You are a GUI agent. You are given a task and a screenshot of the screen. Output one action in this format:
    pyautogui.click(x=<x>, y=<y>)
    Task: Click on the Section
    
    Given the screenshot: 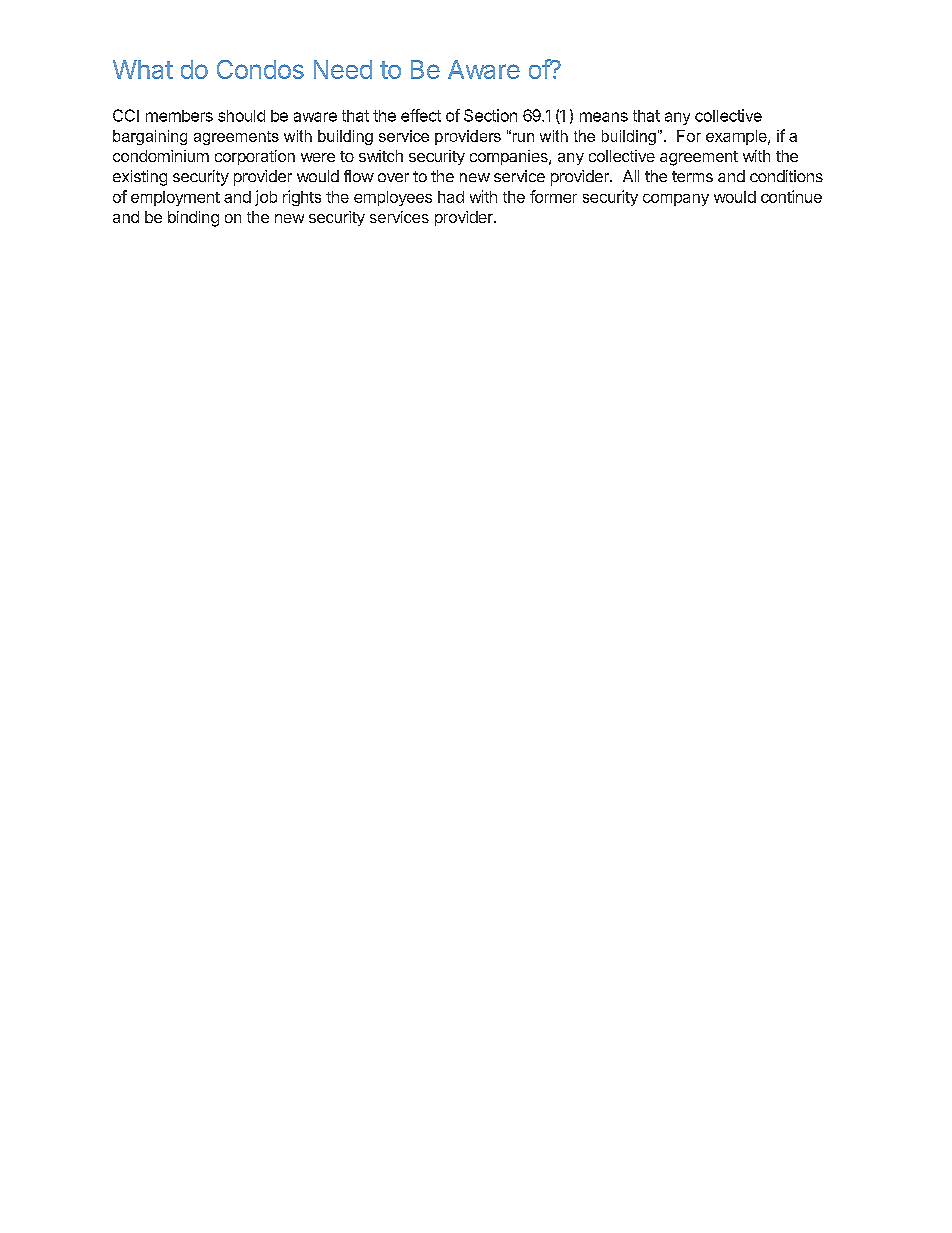 What is the action you would take?
    pyautogui.click(x=490, y=115)
